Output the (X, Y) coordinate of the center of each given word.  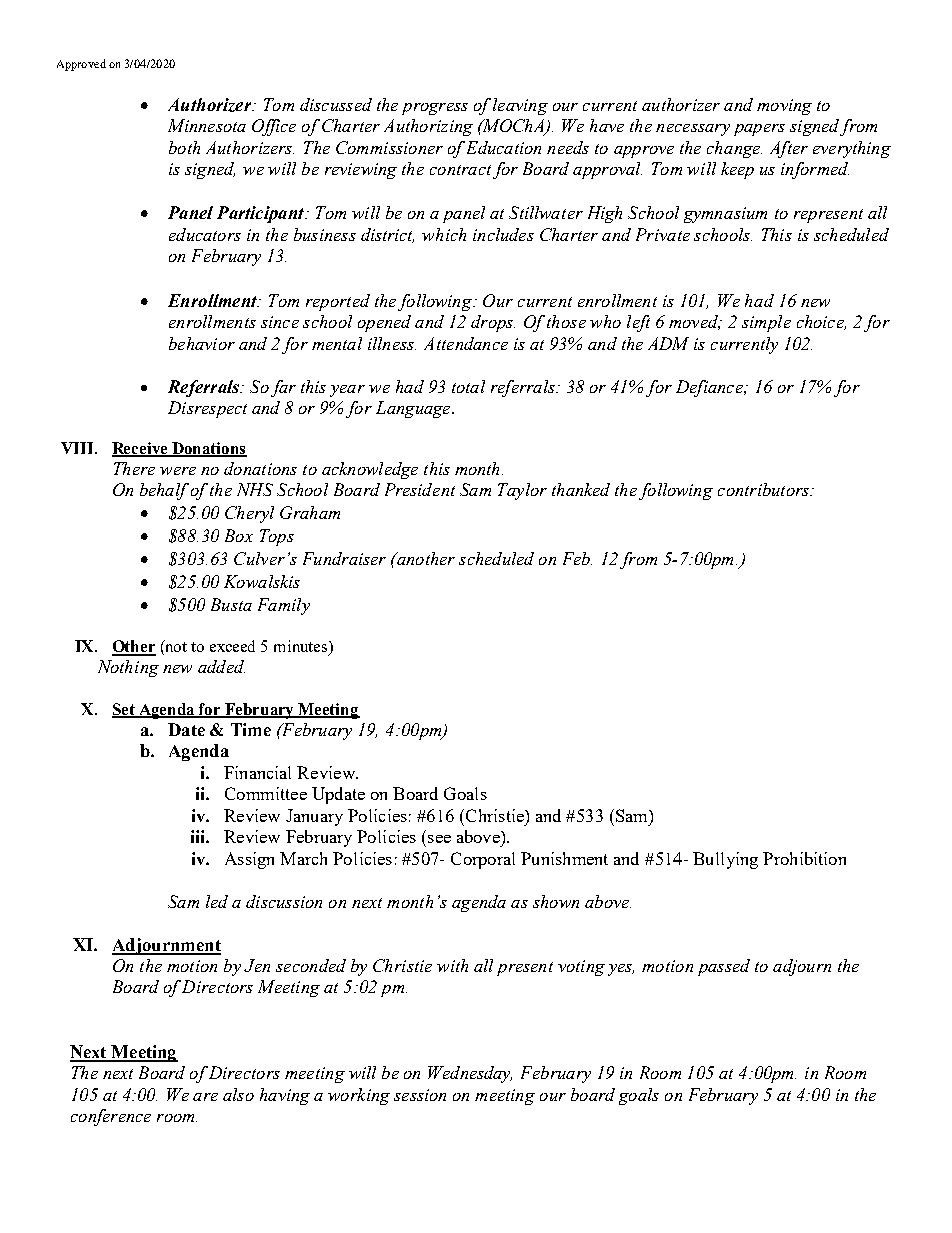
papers (759, 130)
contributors (764, 489)
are (205, 1097)
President (420, 489)
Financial (257, 772)
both (184, 147)
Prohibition (804, 858)
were (178, 471)
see (439, 839)
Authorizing (428, 127)
